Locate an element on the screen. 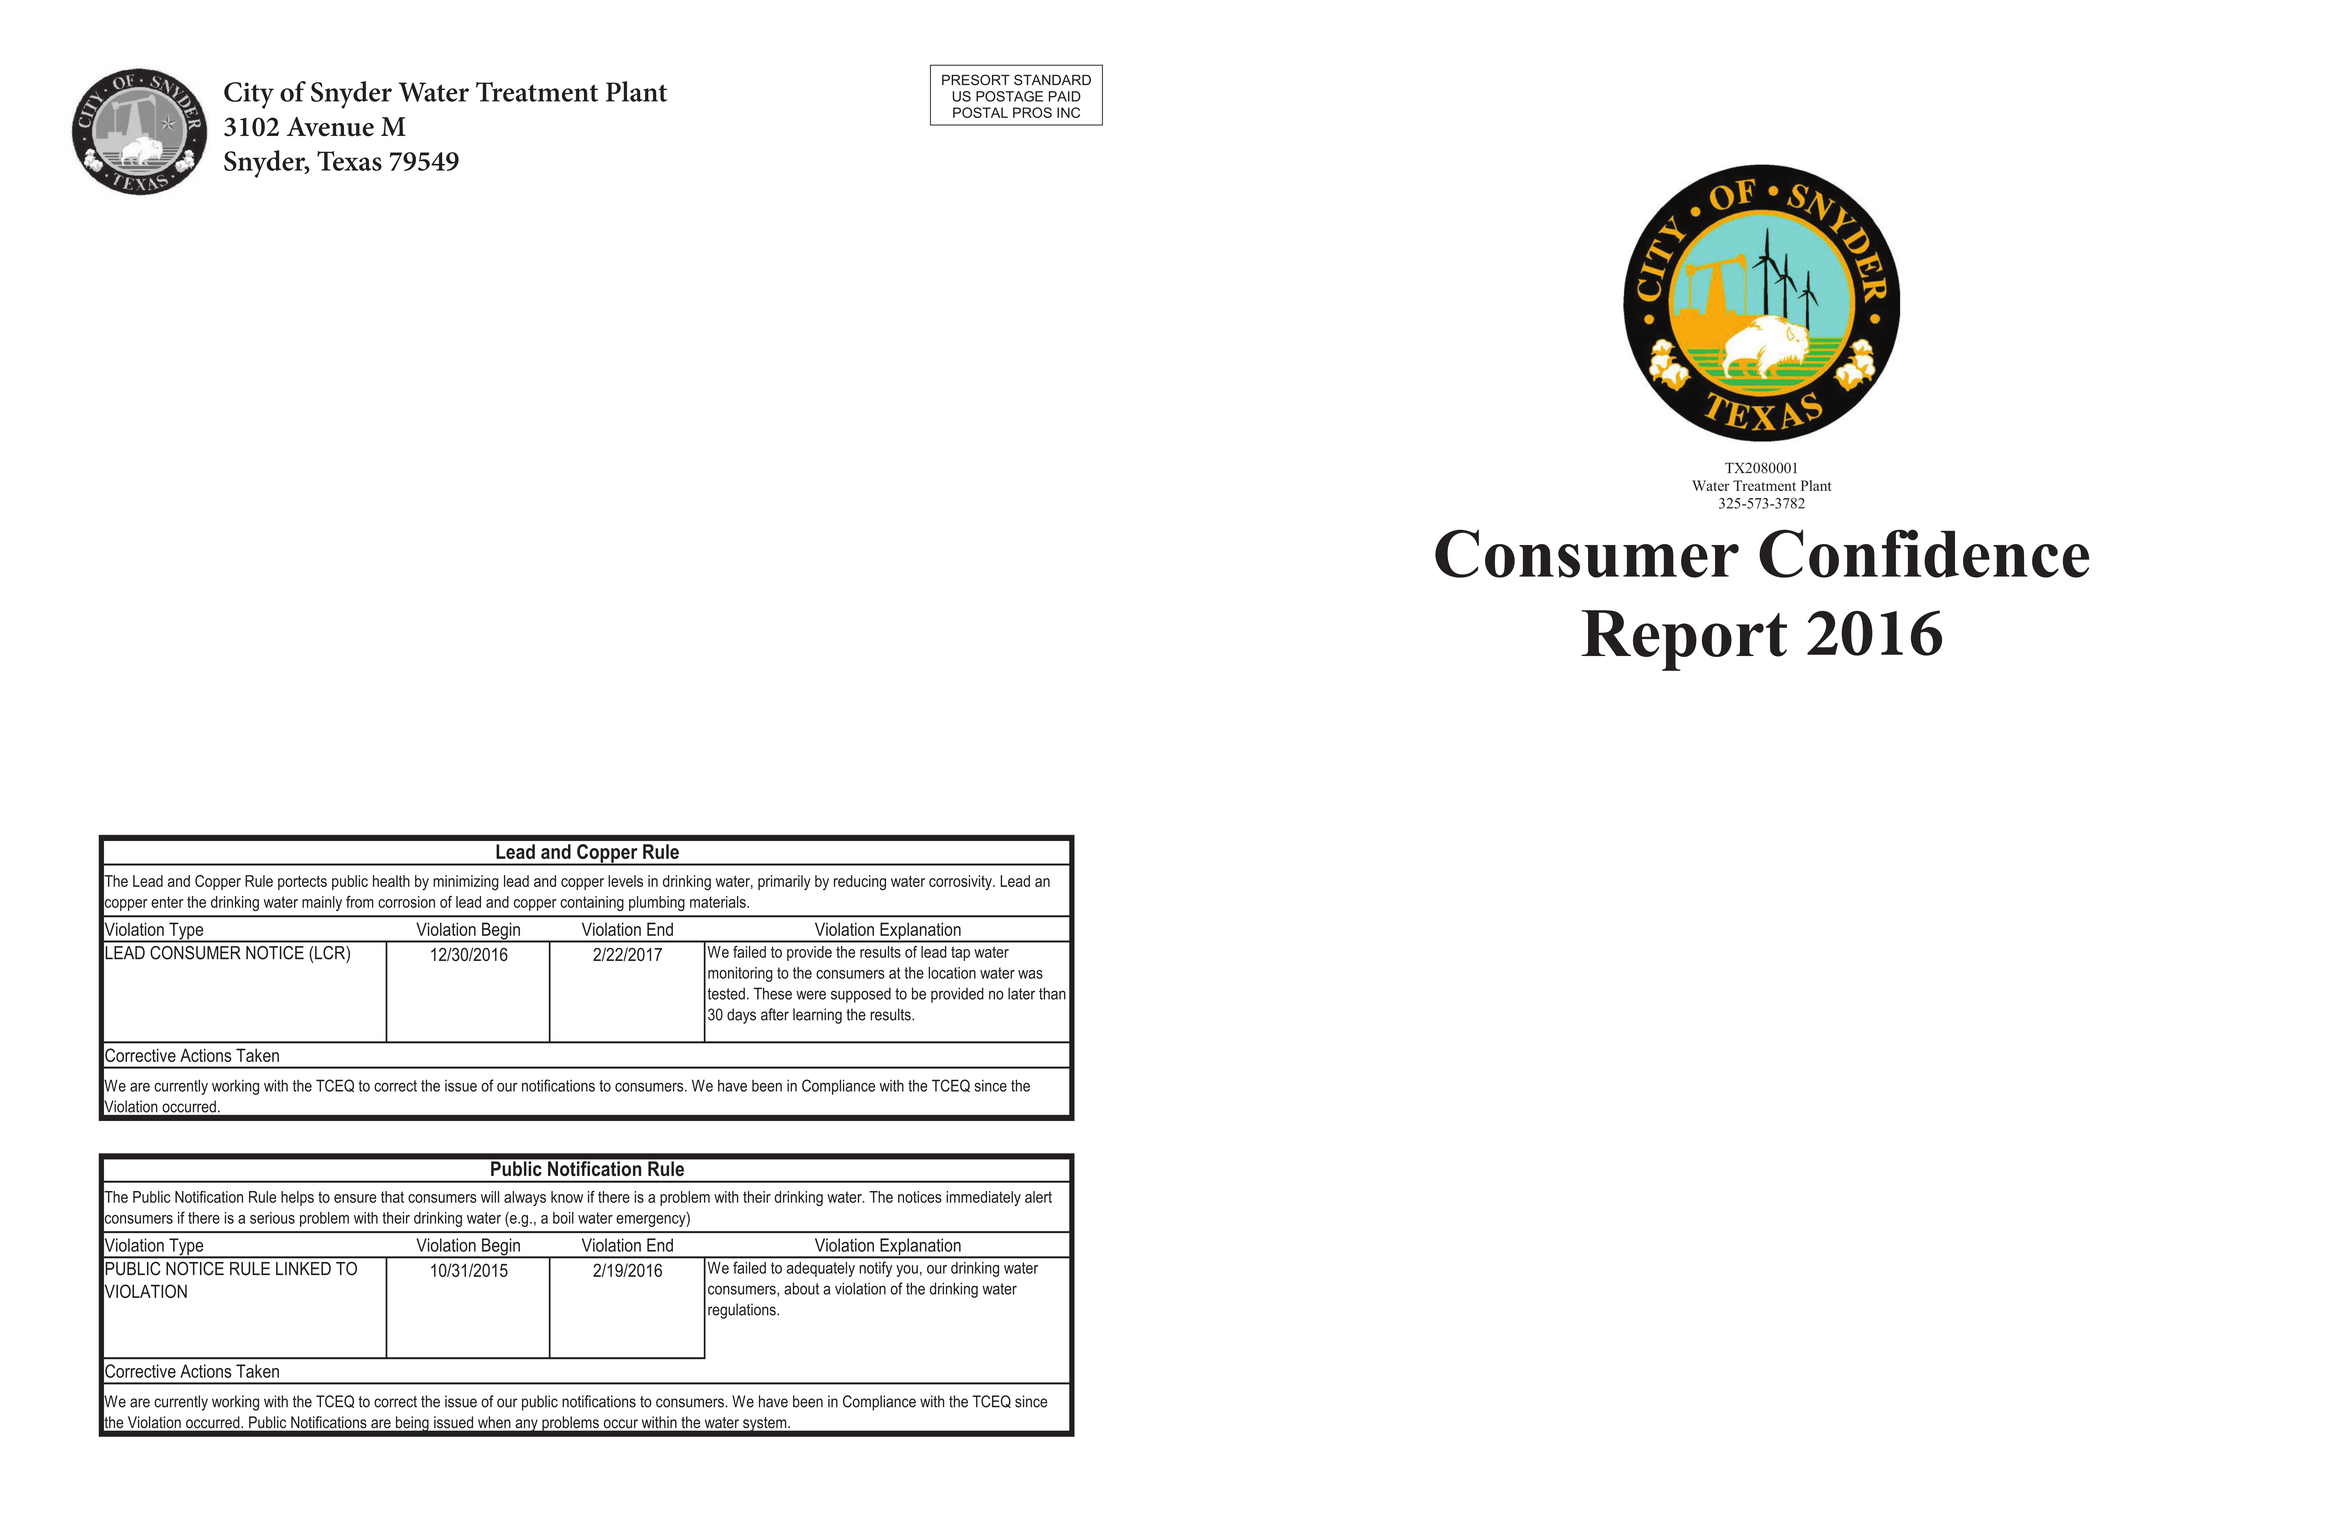 The image size is (2349, 1520). serious is located at coordinates (272, 1218).
